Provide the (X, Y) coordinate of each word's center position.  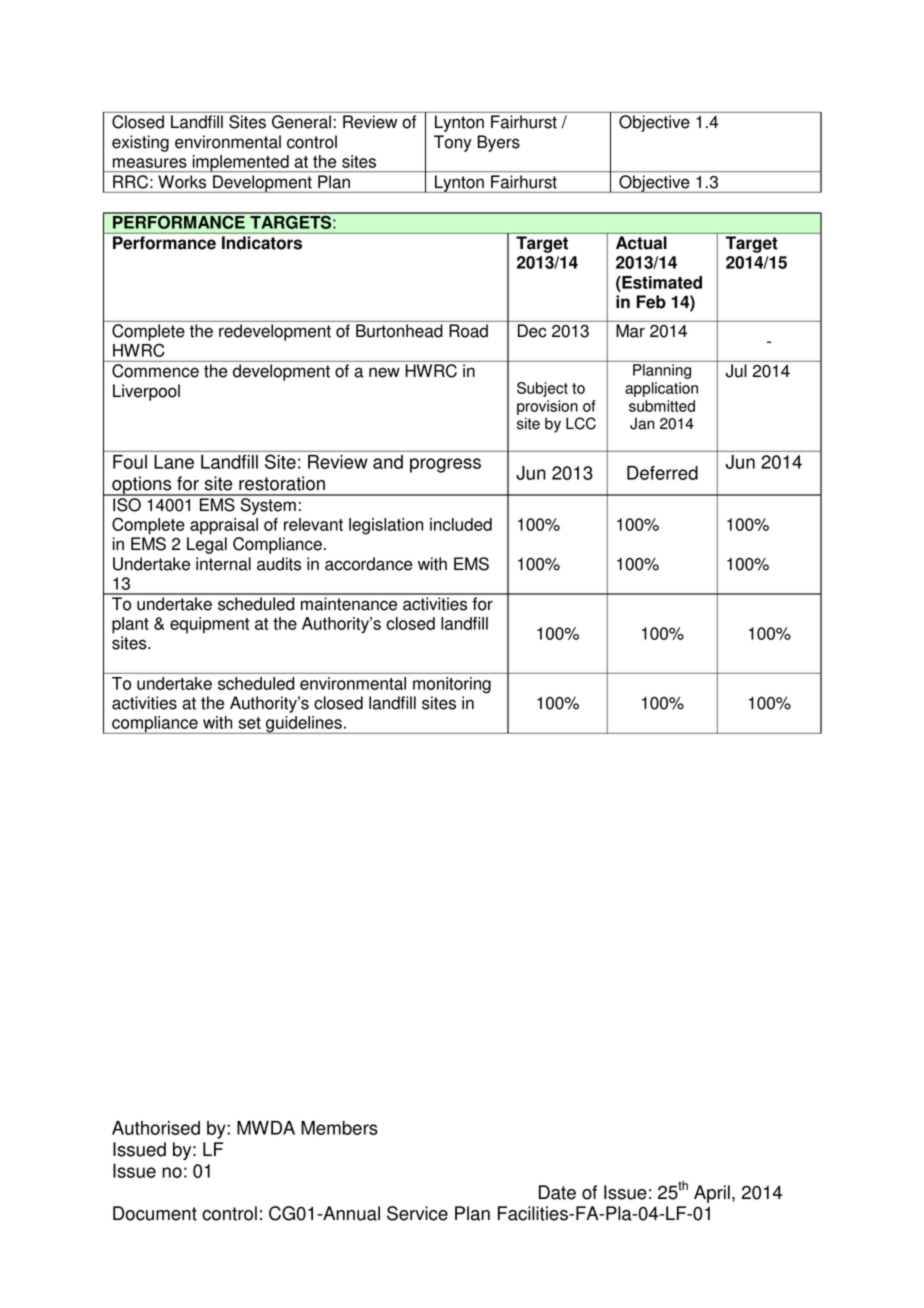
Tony (453, 143)
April (712, 1194)
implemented (240, 163)
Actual (641, 243)
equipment (209, 625)
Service (417, 1213)
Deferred (662, 473)
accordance (368, 564)
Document (155, 1213)
